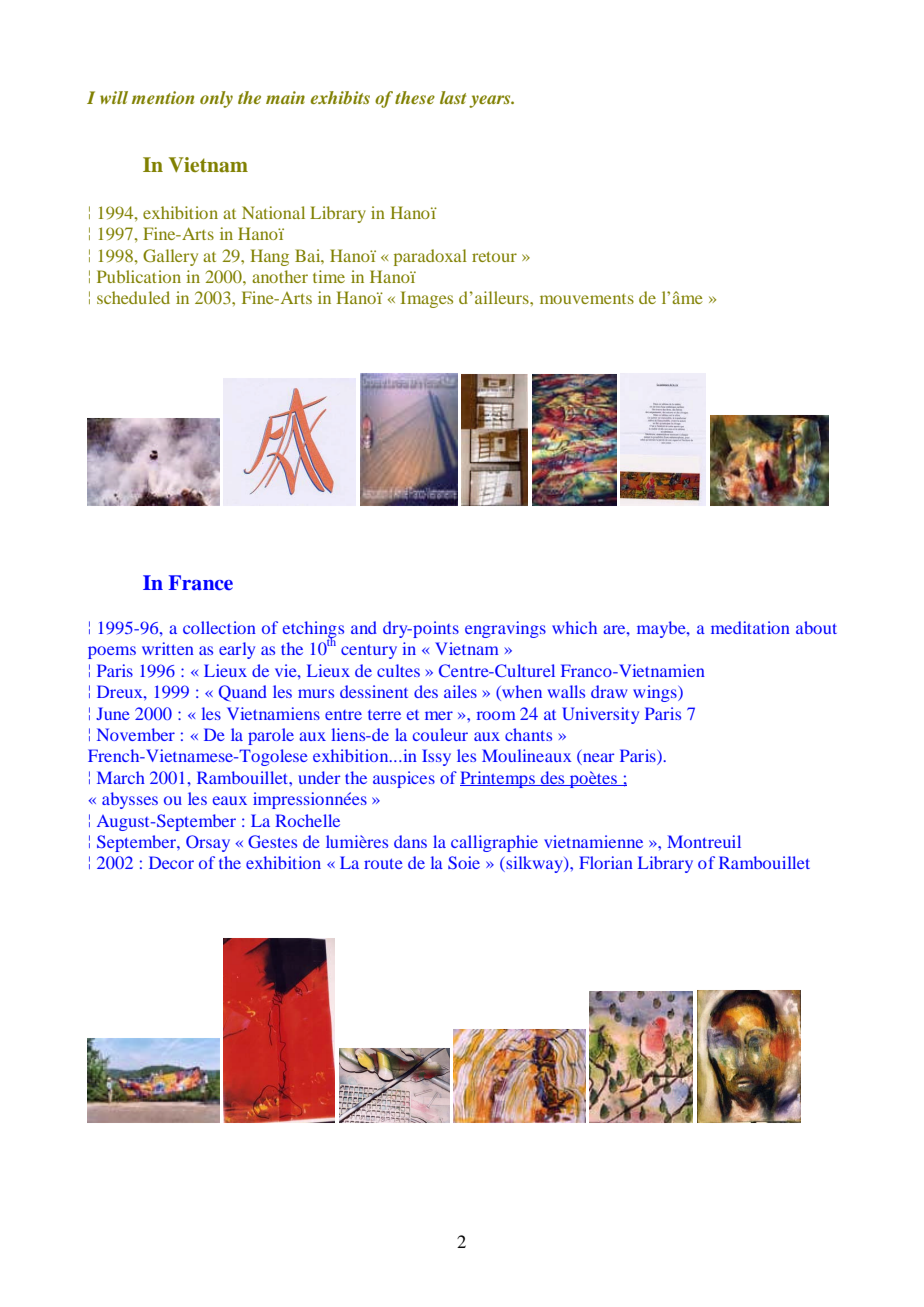  Describe the element at coordinates (200, 583) in the screenshot. I see `France` at that location.
